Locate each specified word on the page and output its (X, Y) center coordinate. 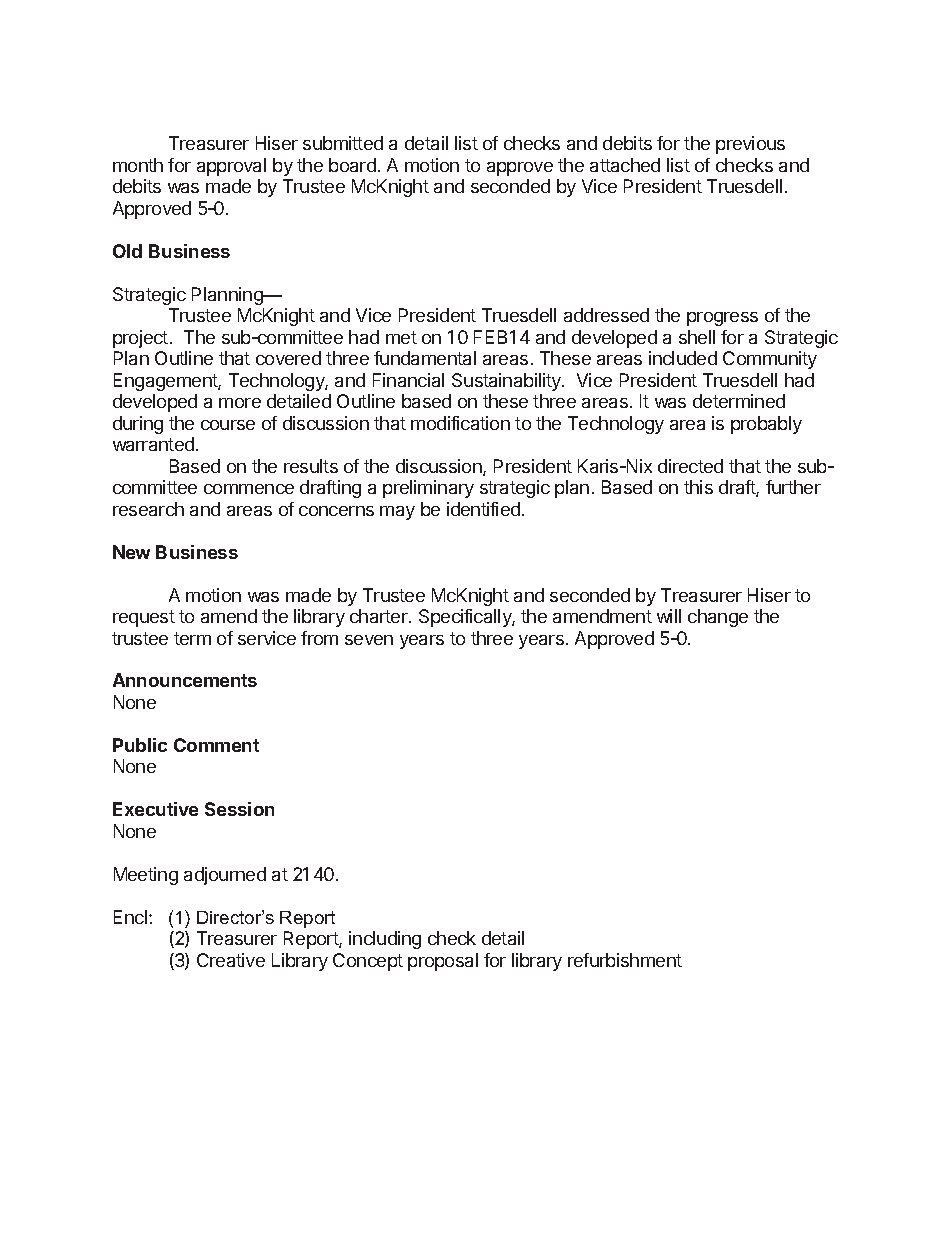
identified (483, 509)
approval (231, 167)
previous (750, 145)
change (718, 618)
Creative (231, 960)
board (352, 165)
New (131, 552)
